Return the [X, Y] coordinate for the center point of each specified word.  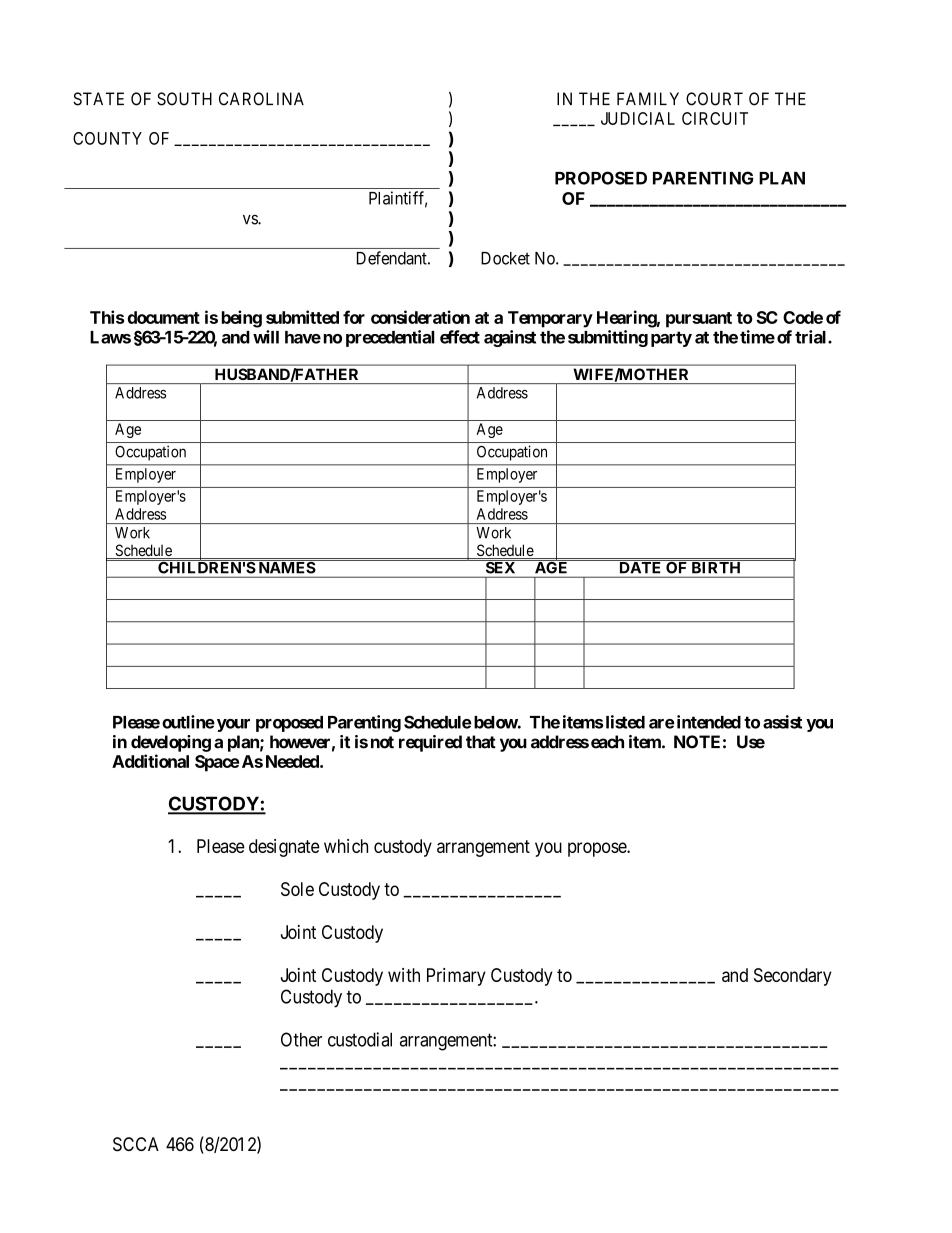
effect [460, 337]
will [266, 337]
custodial [360, 1039]
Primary [456, 977]
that [481, 742]
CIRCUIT [715, 118]
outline [188, 722]
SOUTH [184, 99]
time [757, 337]
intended [707, 722]
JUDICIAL [638, 118]
